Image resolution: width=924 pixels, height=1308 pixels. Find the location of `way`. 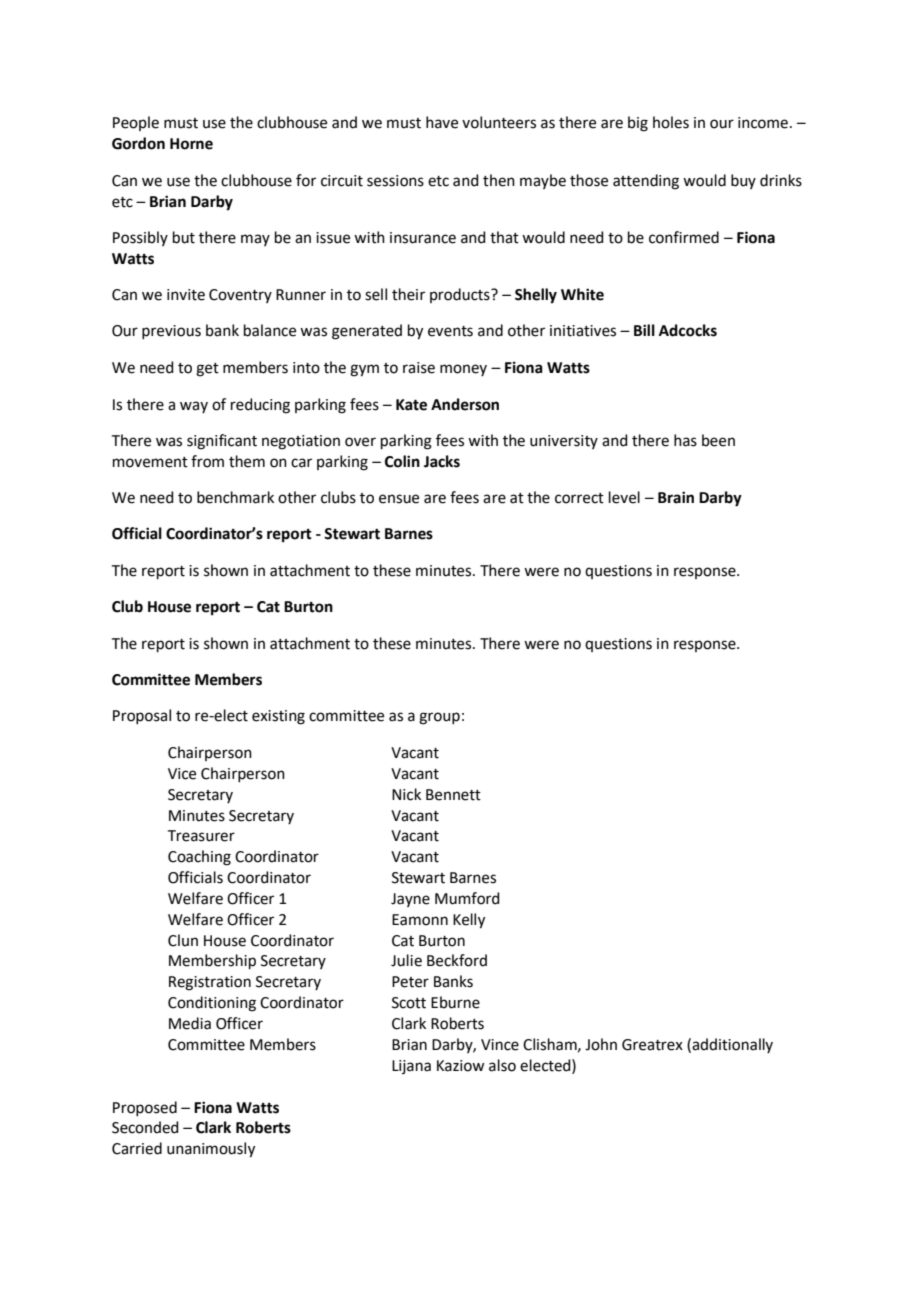

way is located at coordinates (194, 407).
